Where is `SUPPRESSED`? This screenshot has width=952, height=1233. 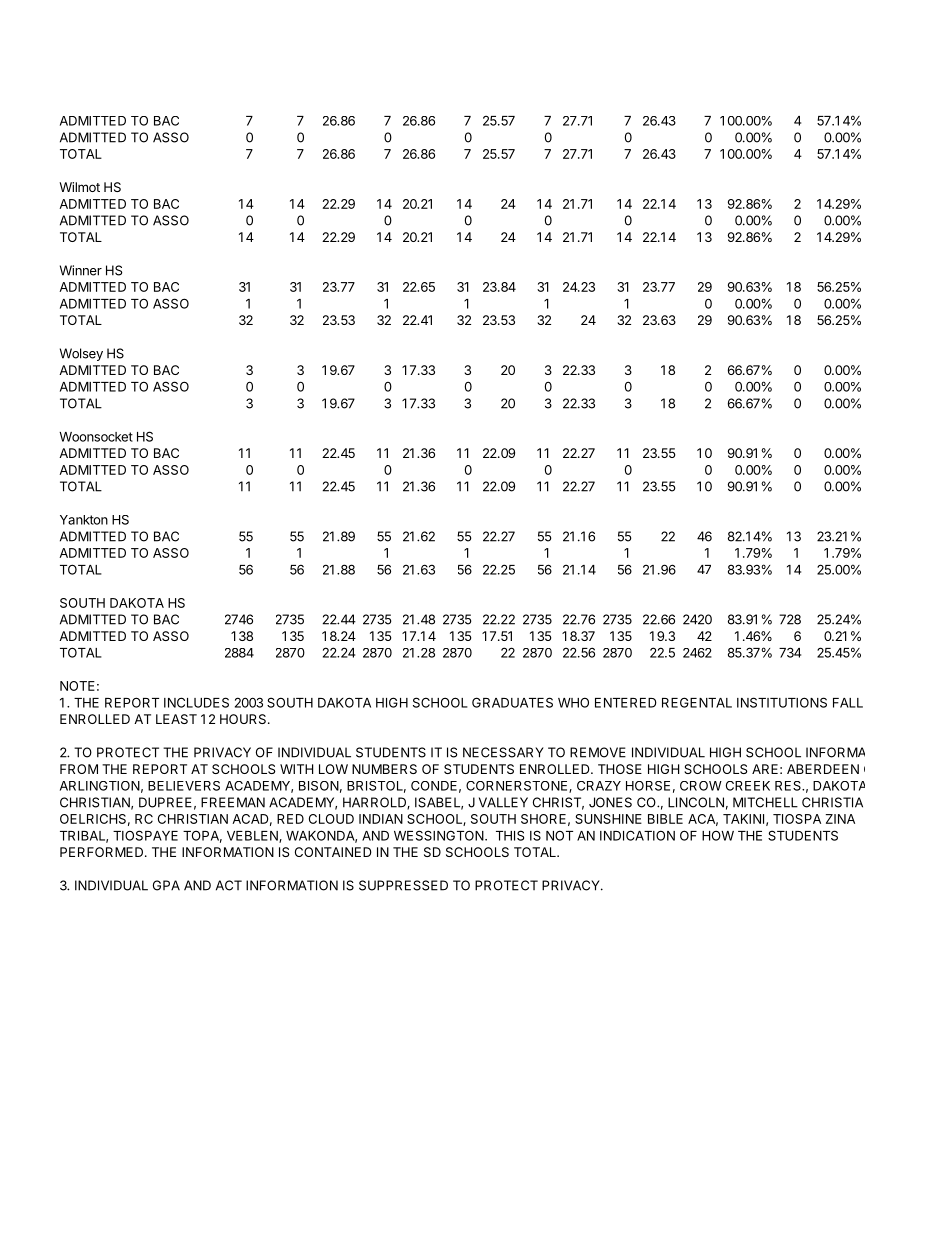
SUPPRESSED is located at coordinates (403, 885).
